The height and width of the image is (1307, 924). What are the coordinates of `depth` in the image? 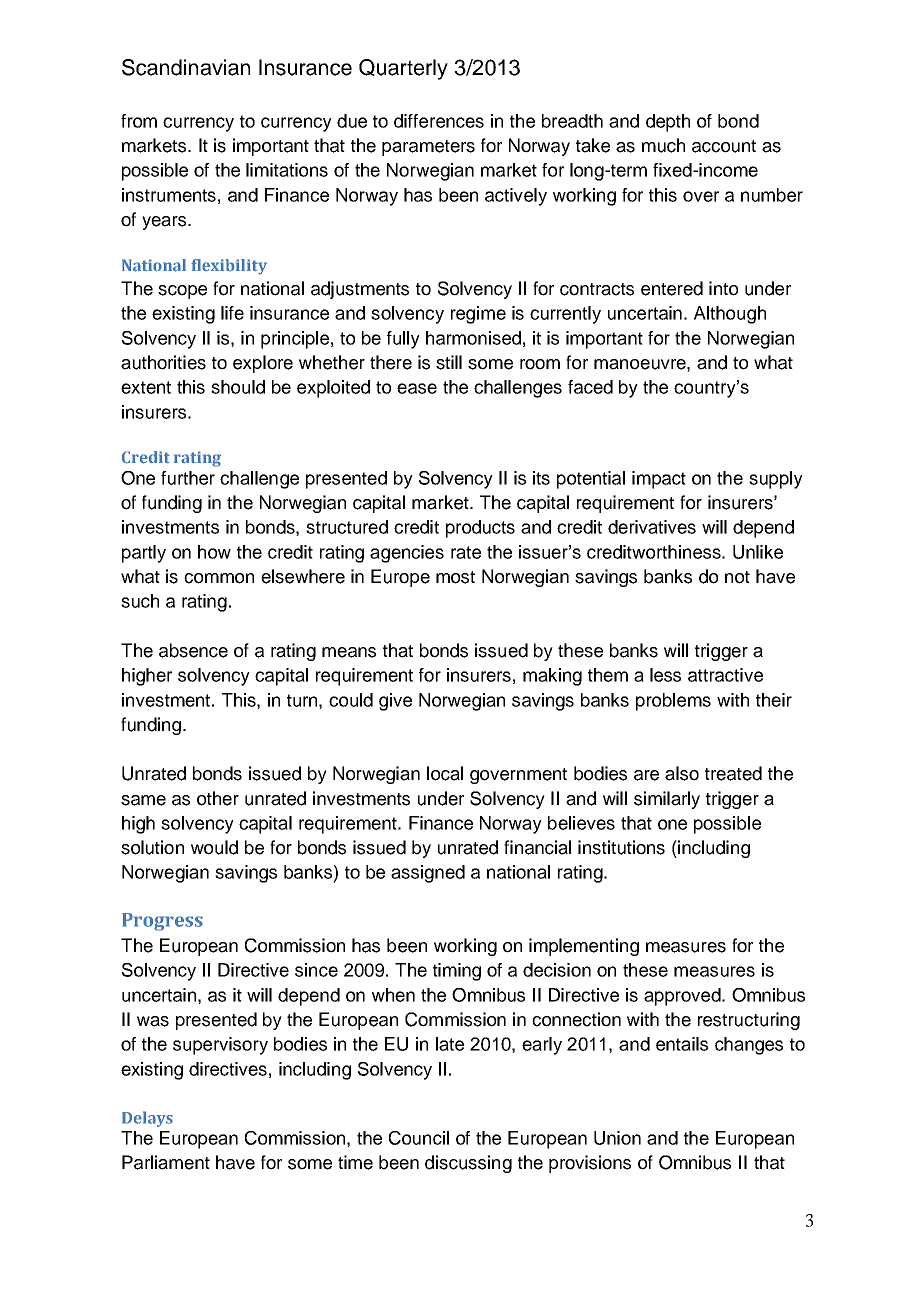 It's located at (668, 123).
